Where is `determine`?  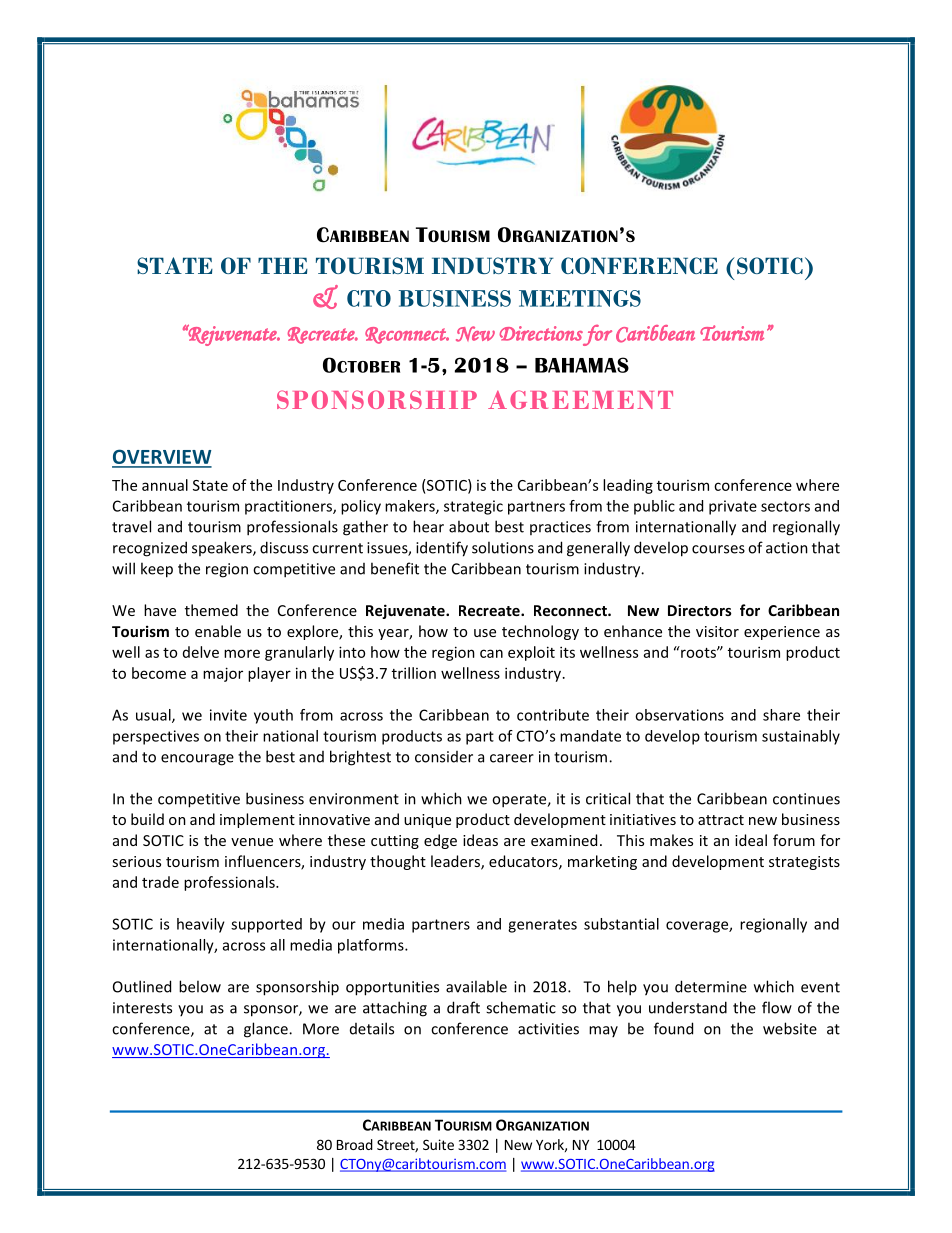
determine is located at coordinates (711, 986).
